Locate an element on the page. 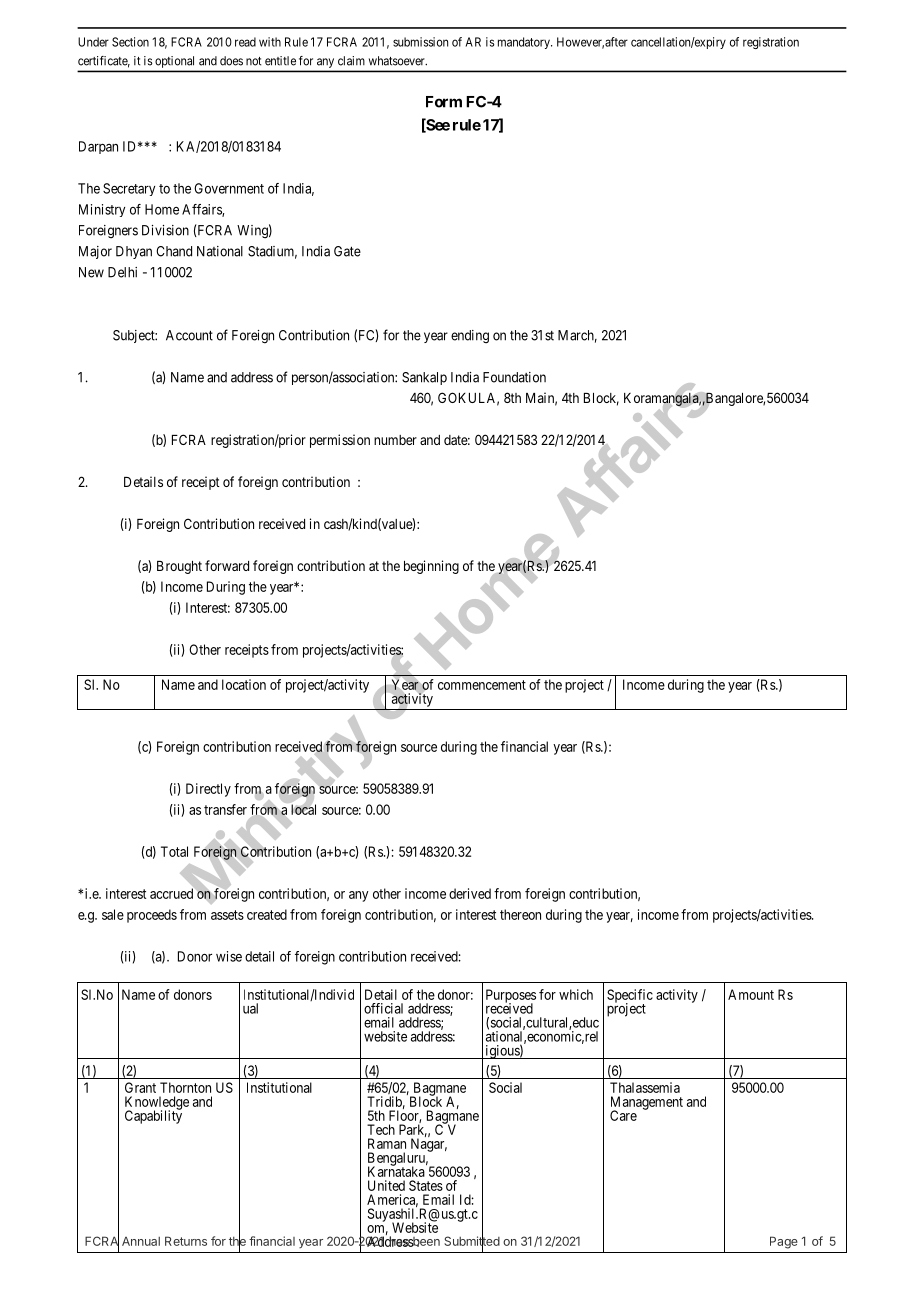 This image has height=1308, width=924. commencement is located at coordinates (482, 685).
